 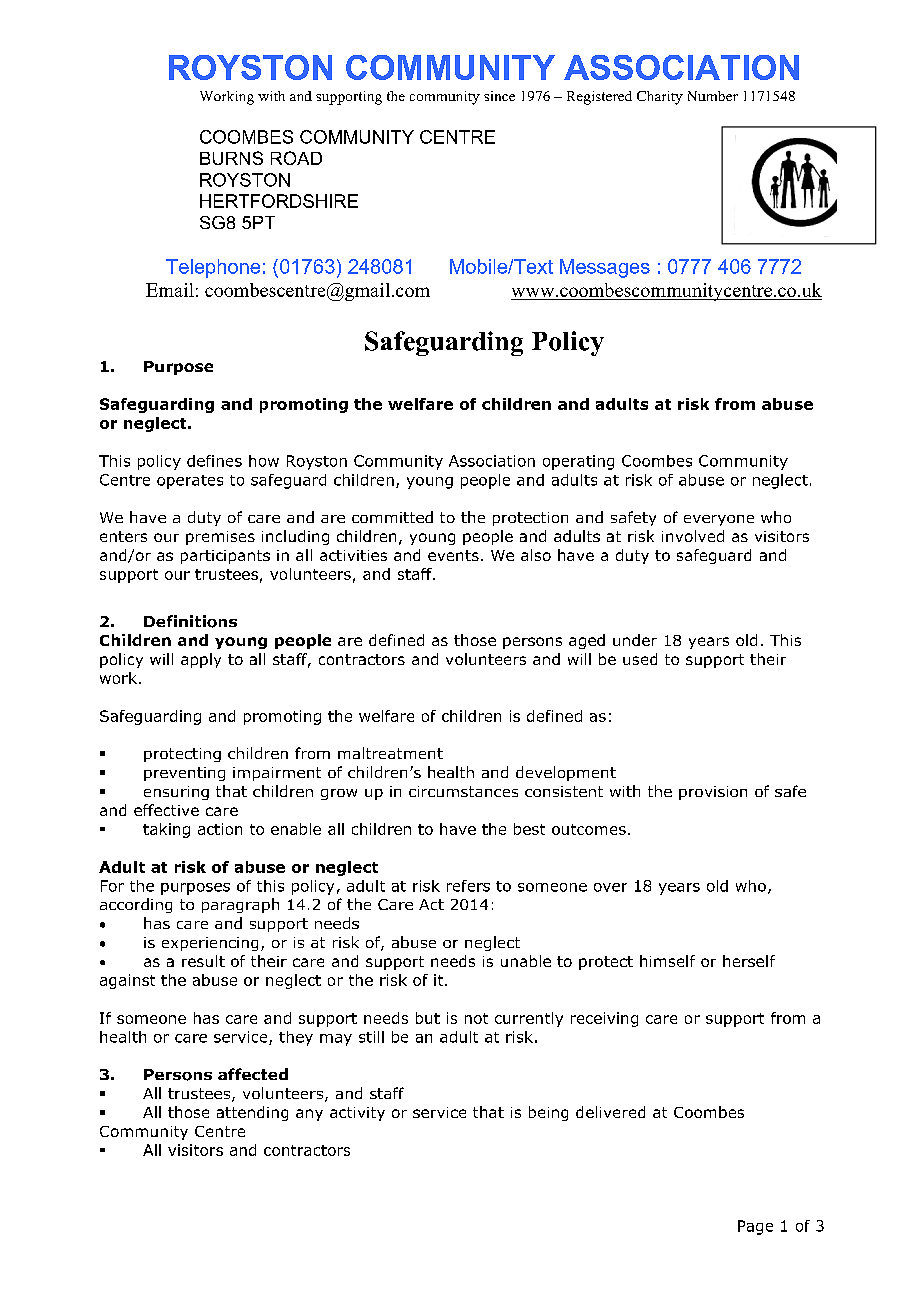 I want to click on defines, so click(x=214, y=461).
